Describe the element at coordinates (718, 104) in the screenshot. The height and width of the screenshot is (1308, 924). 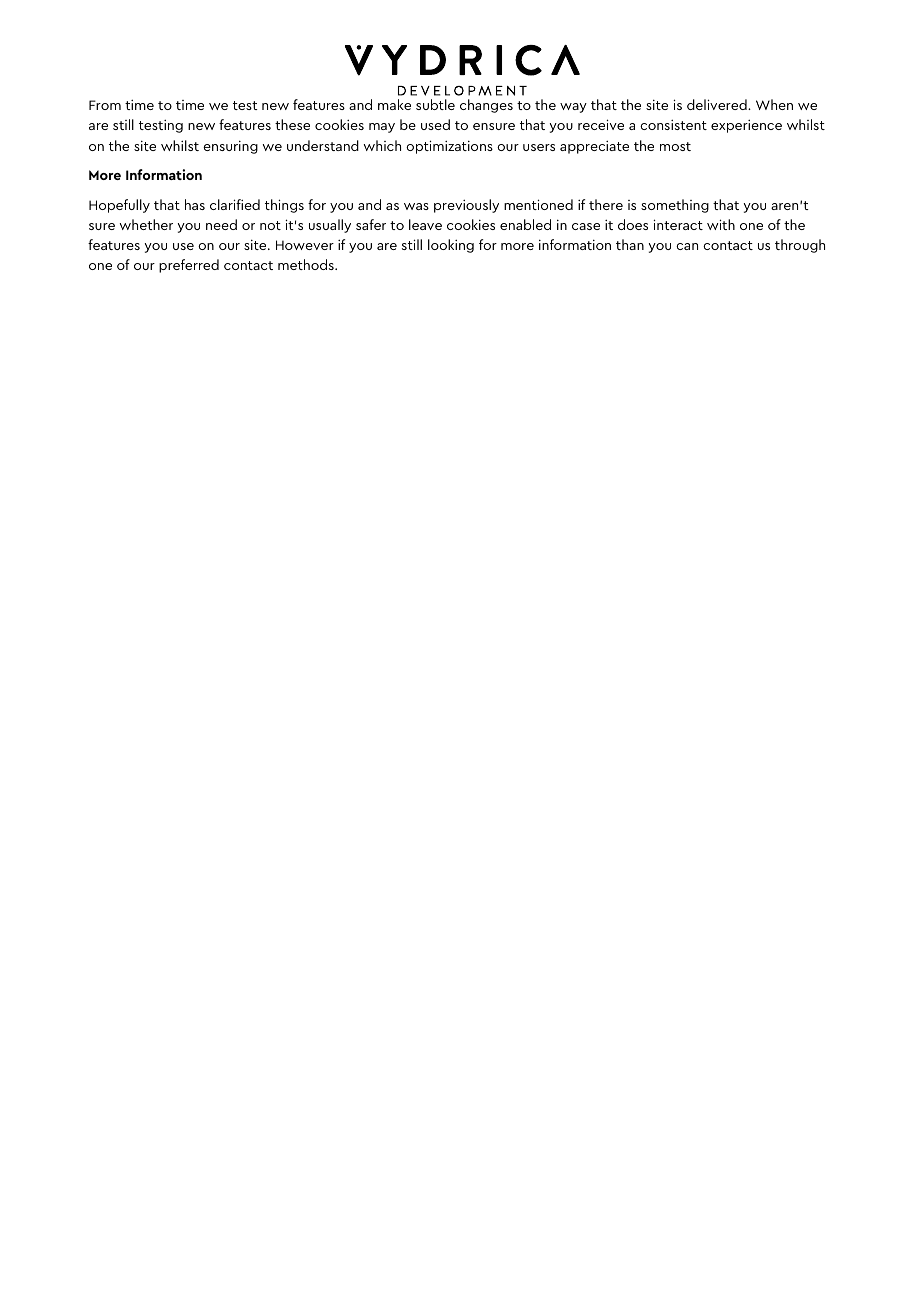
I see `delivered` at that location.
